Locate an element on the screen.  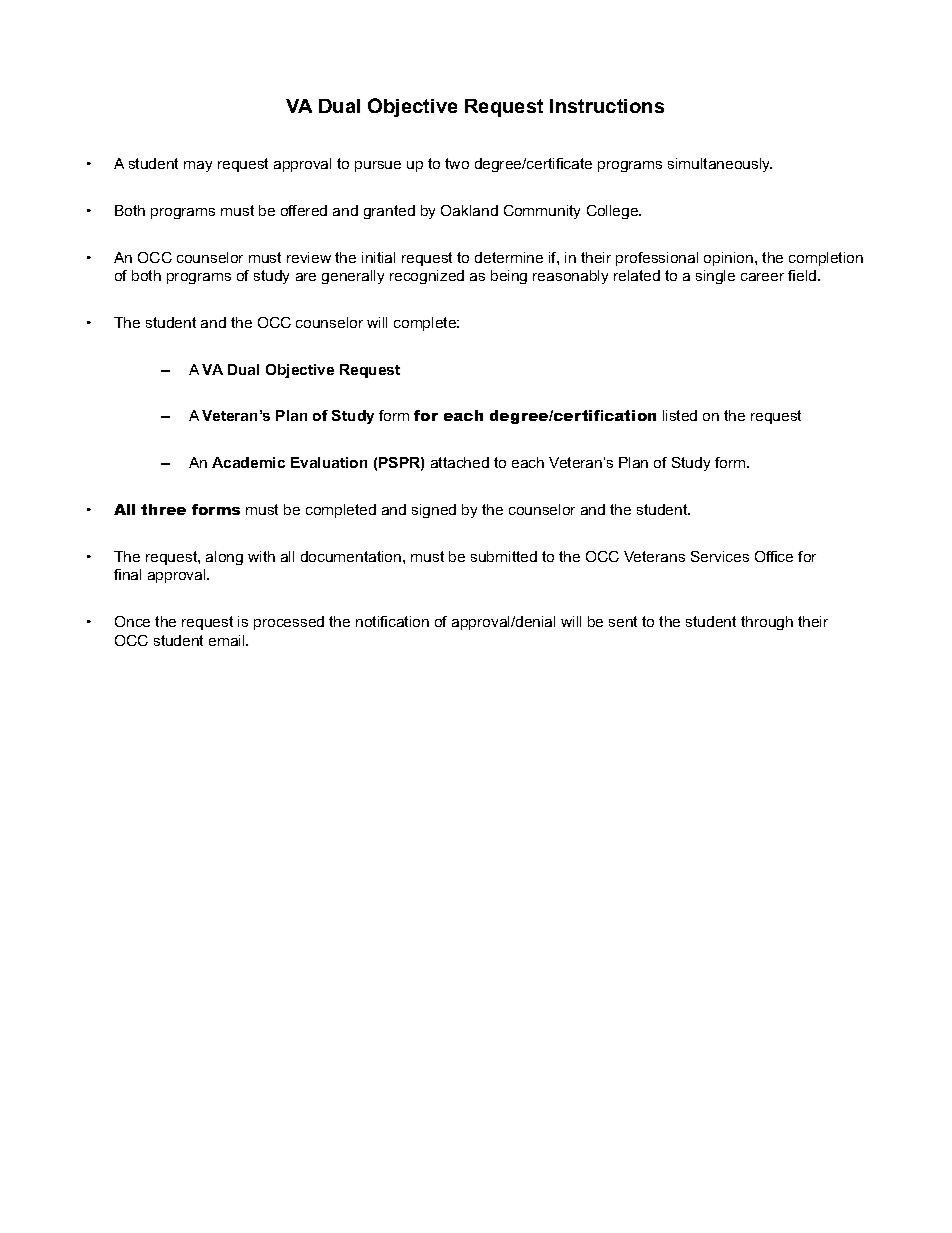
may is located at coordinates (198, 166).
